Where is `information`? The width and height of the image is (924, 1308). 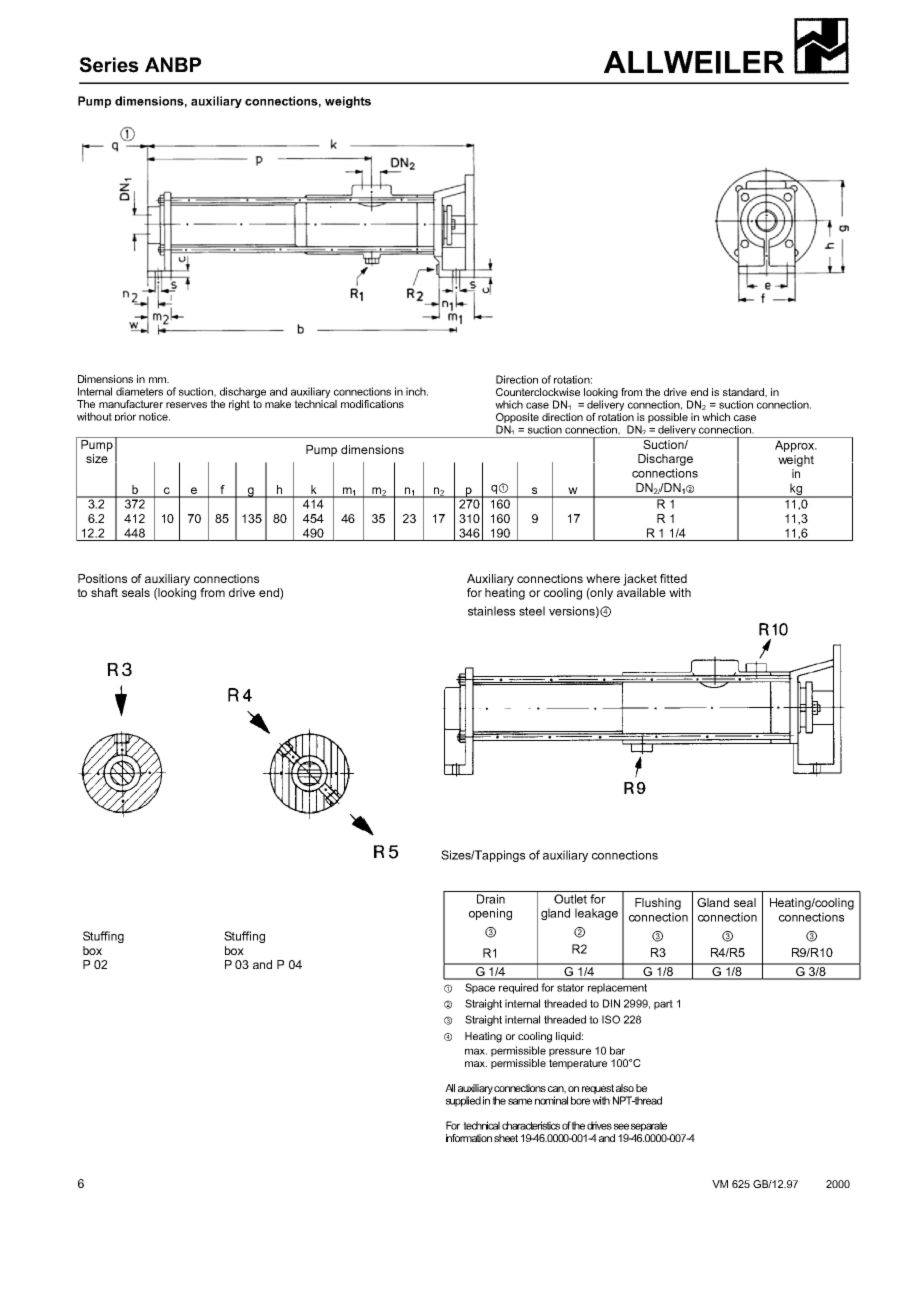 information is located at coordinates (469, 1138).
